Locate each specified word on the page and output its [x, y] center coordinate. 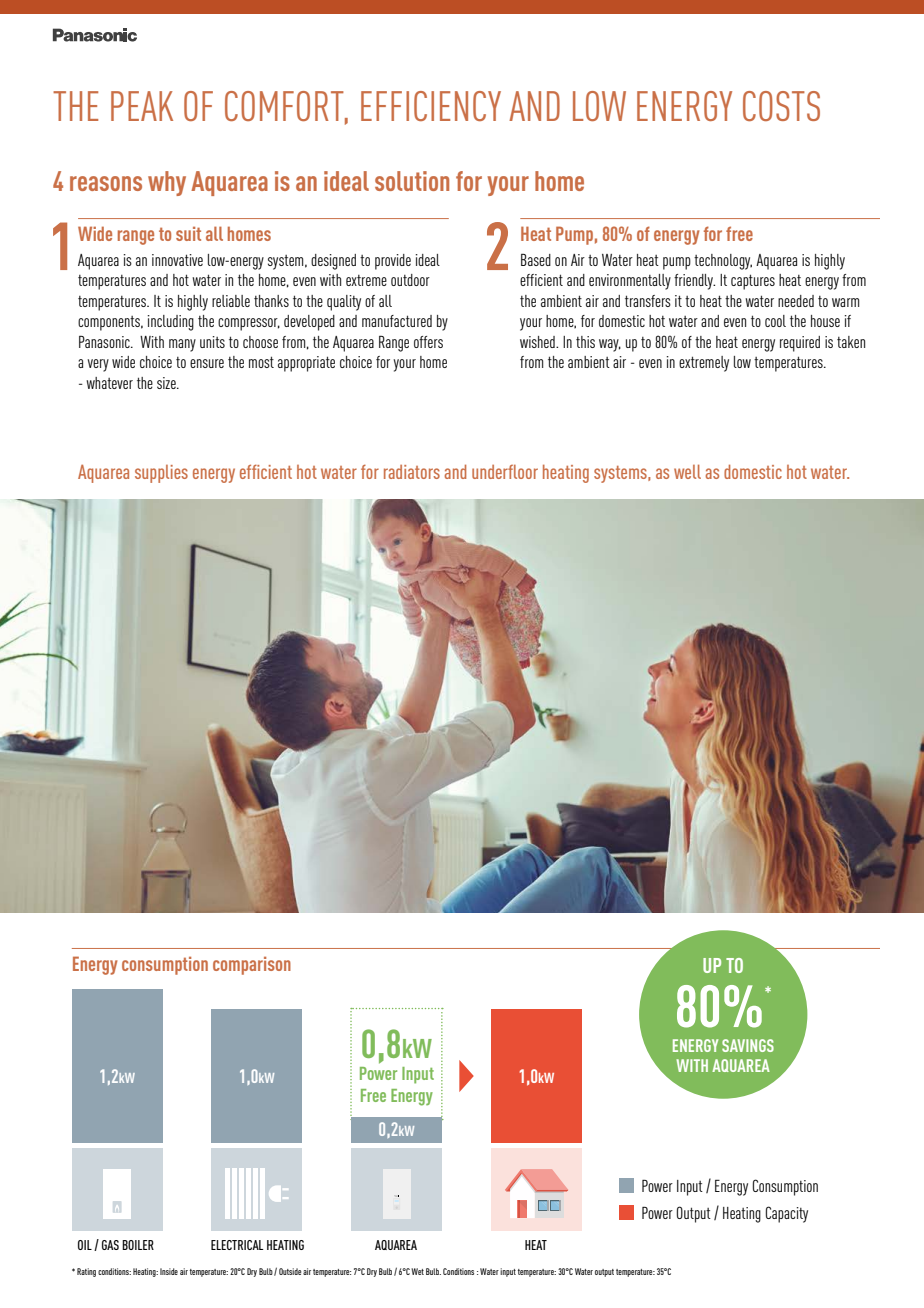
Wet [417, 1271]
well [687, 471]
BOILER [138, 1245]
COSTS [781, 106]
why [167, 183]
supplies [161, 474]
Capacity [786, 1214]
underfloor [505, 472]
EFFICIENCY [431, 106]
